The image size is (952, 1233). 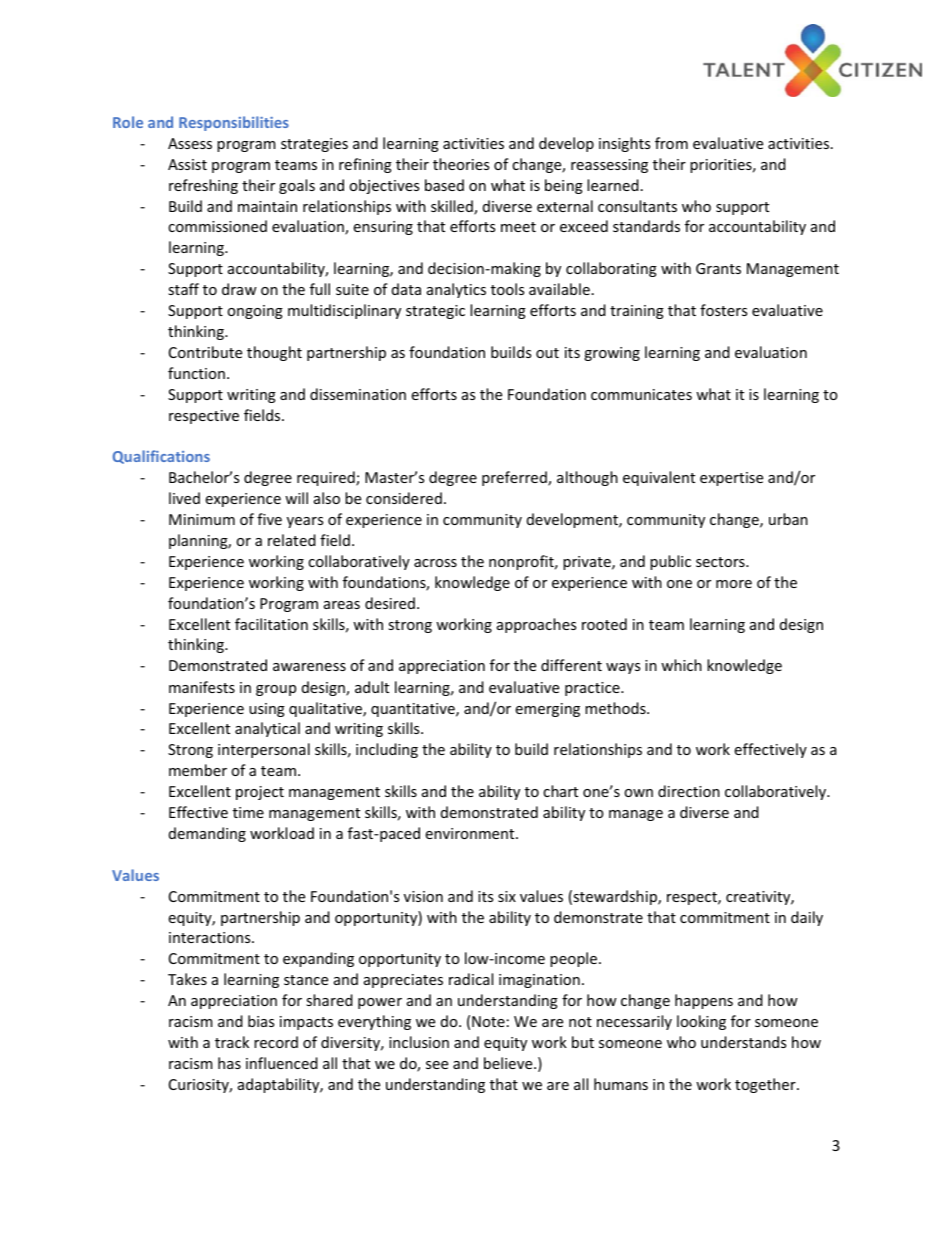 I want to click on from, so click(x=671, y=143).
